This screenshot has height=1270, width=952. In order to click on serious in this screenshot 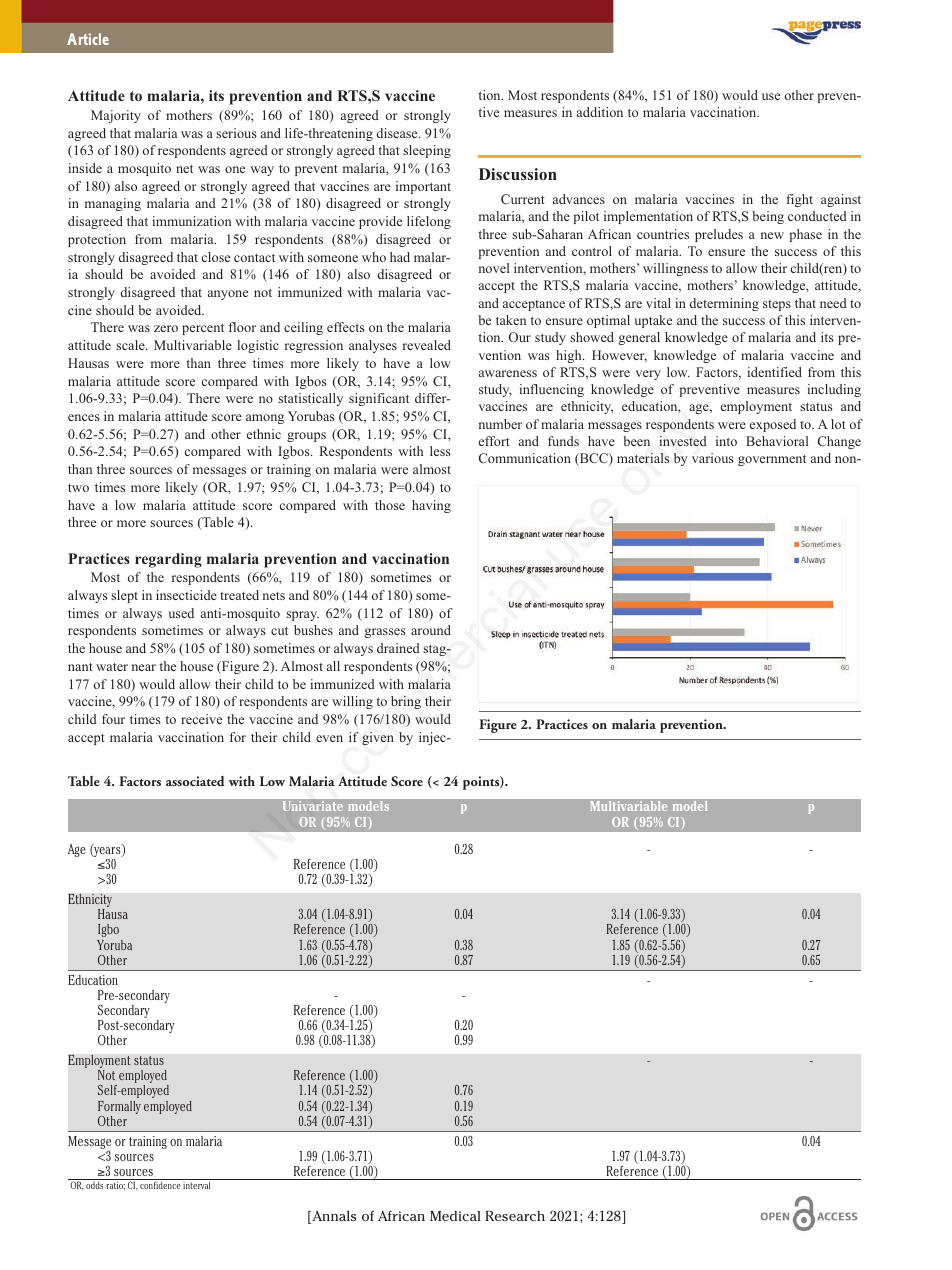, I will do `click(236, 133)`.
